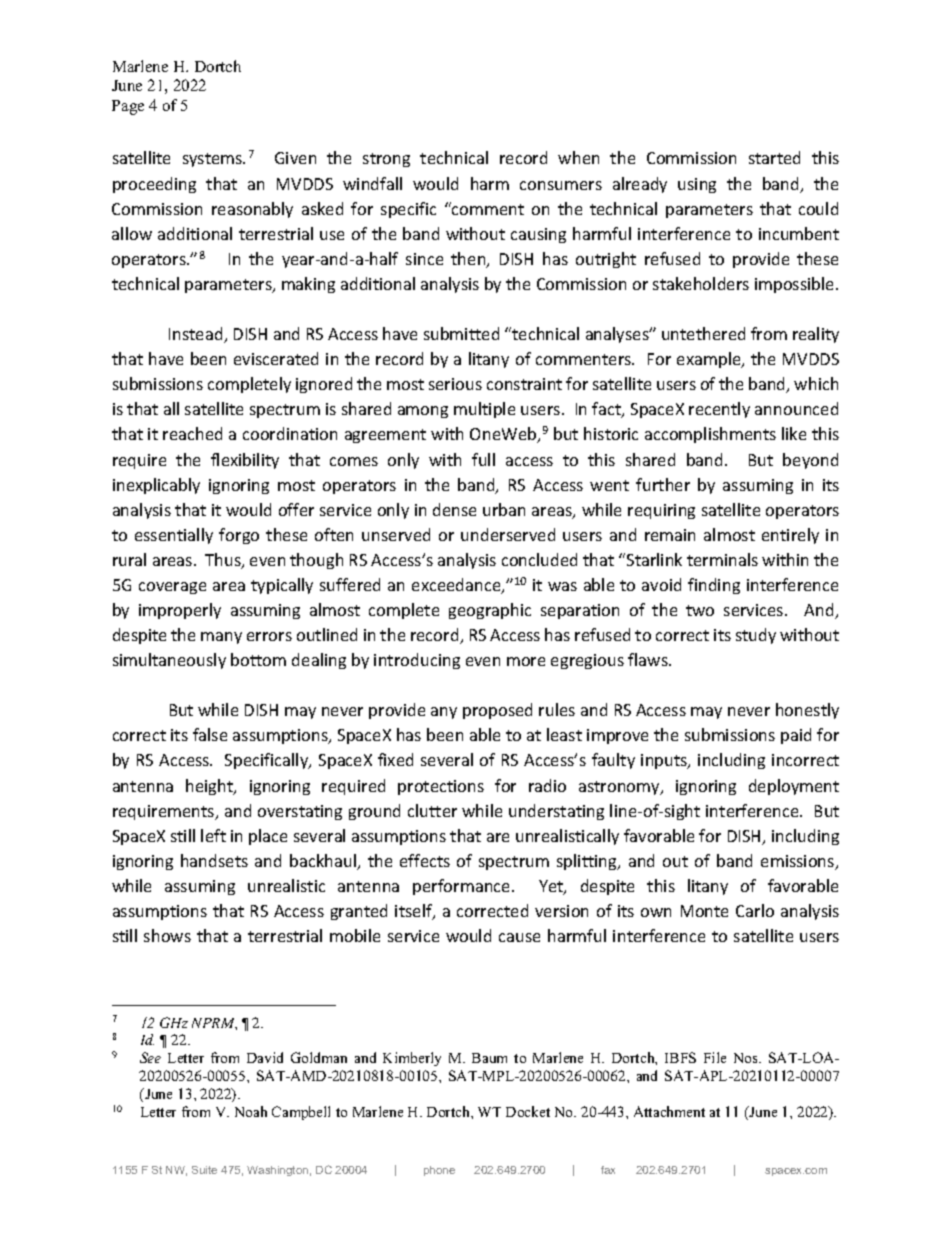 This image has width=952, height=1233. Describe the element at coordinates (154, 185) in the image. I see `proceeding` at that location.
